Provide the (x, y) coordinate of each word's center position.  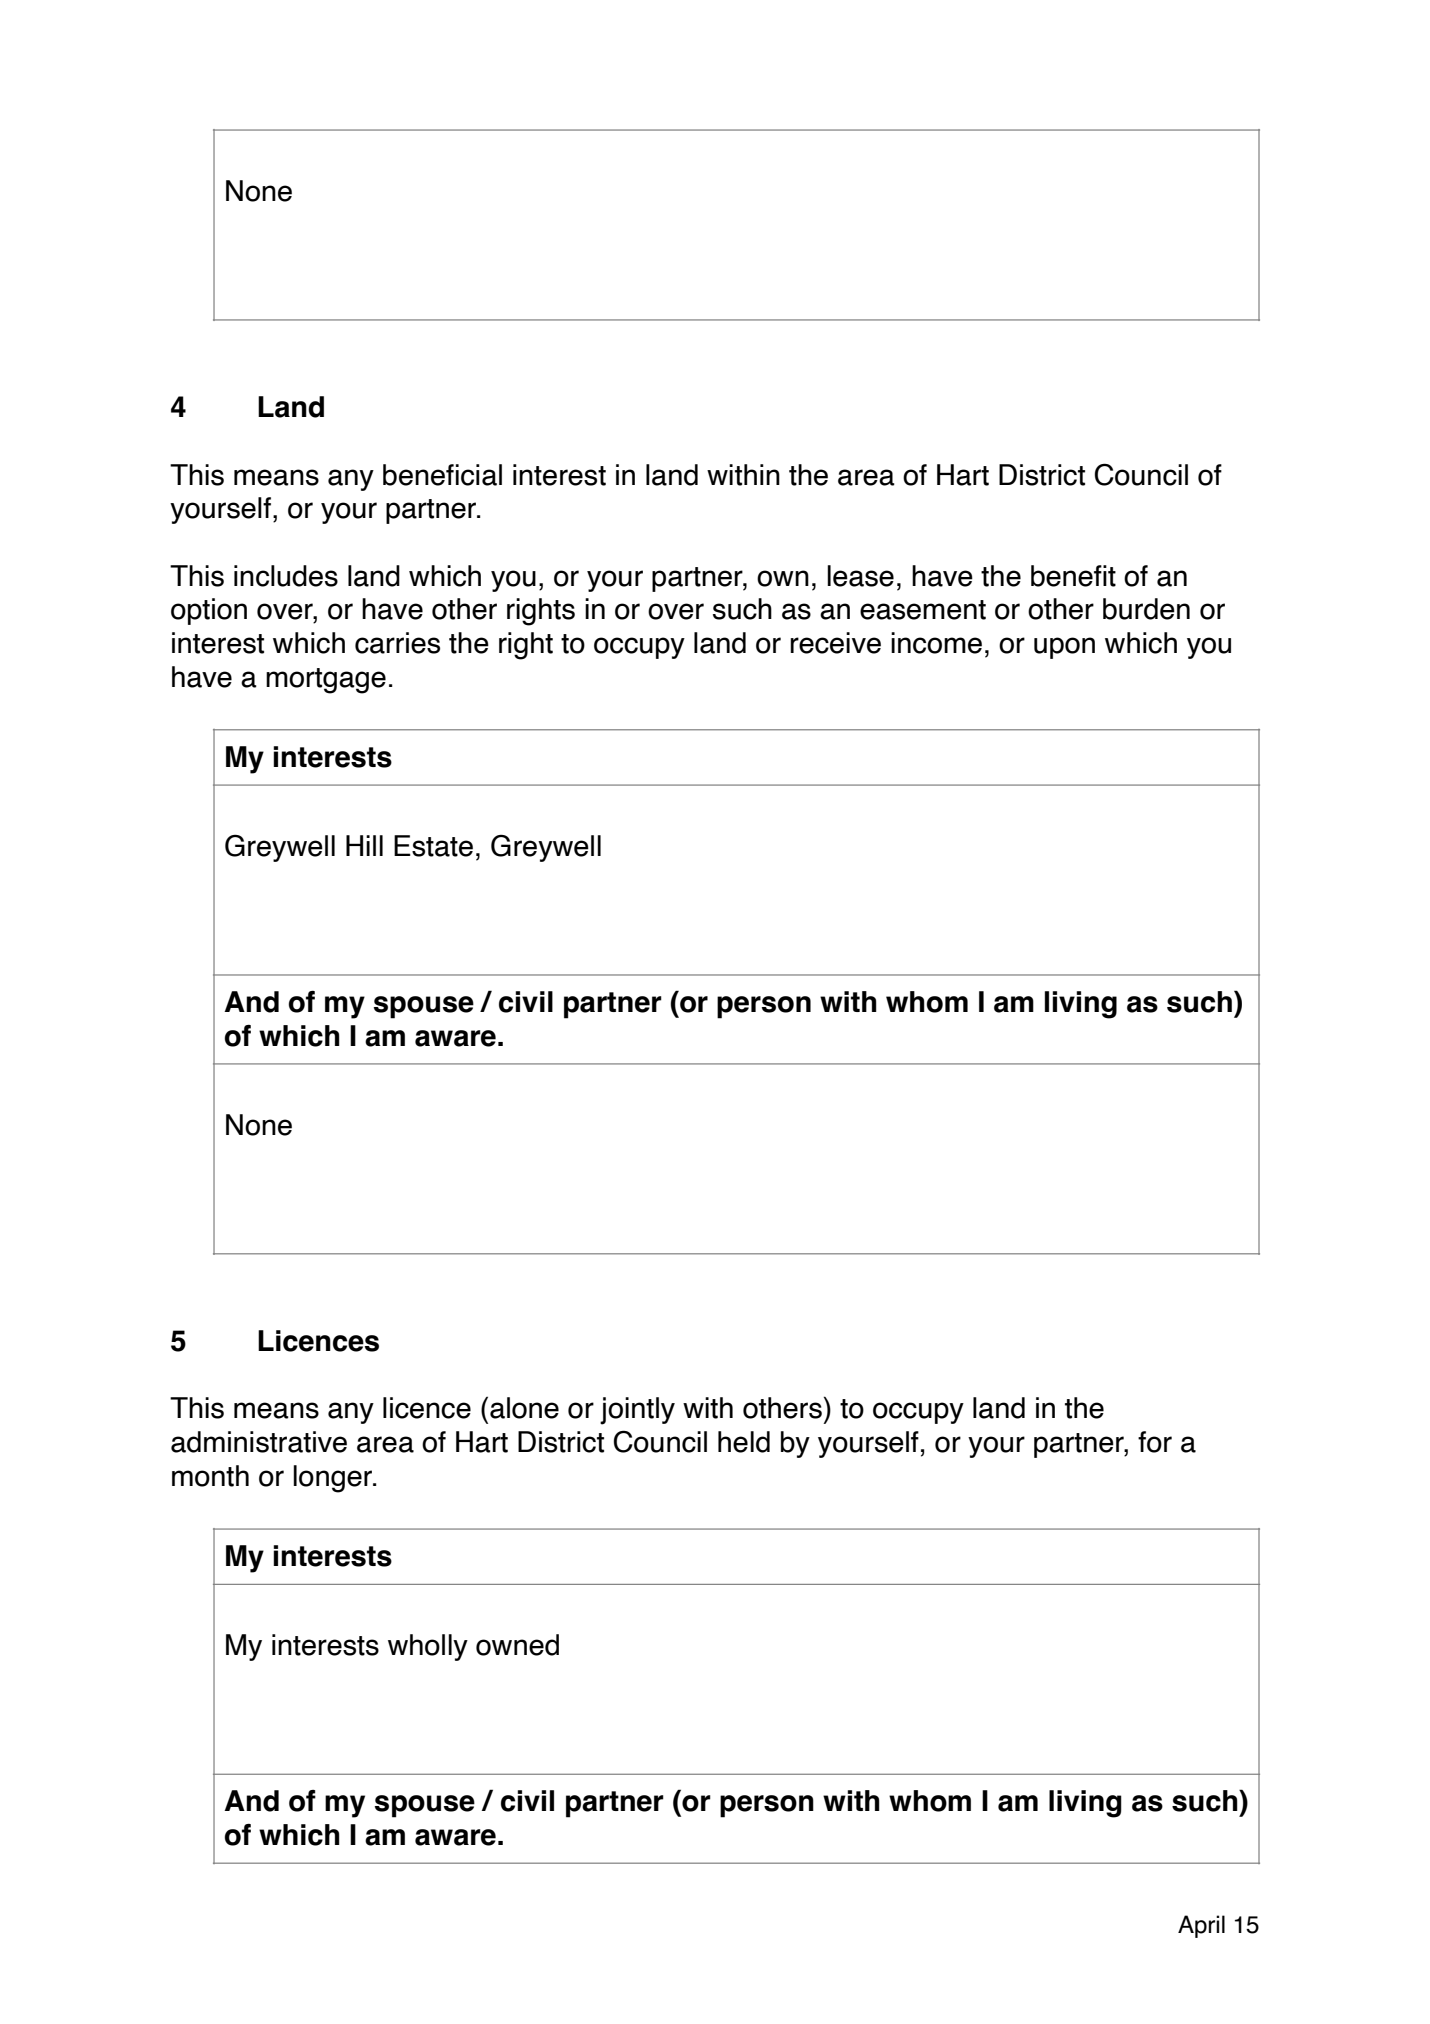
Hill (364, 845)
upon (1064, 648)
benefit (1073, 576)
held (744, 1442)
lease (860, 576)
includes (286, 576)
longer (334, 1479)
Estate (433, 846)
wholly (428, 1647)
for (1155, 1442)
